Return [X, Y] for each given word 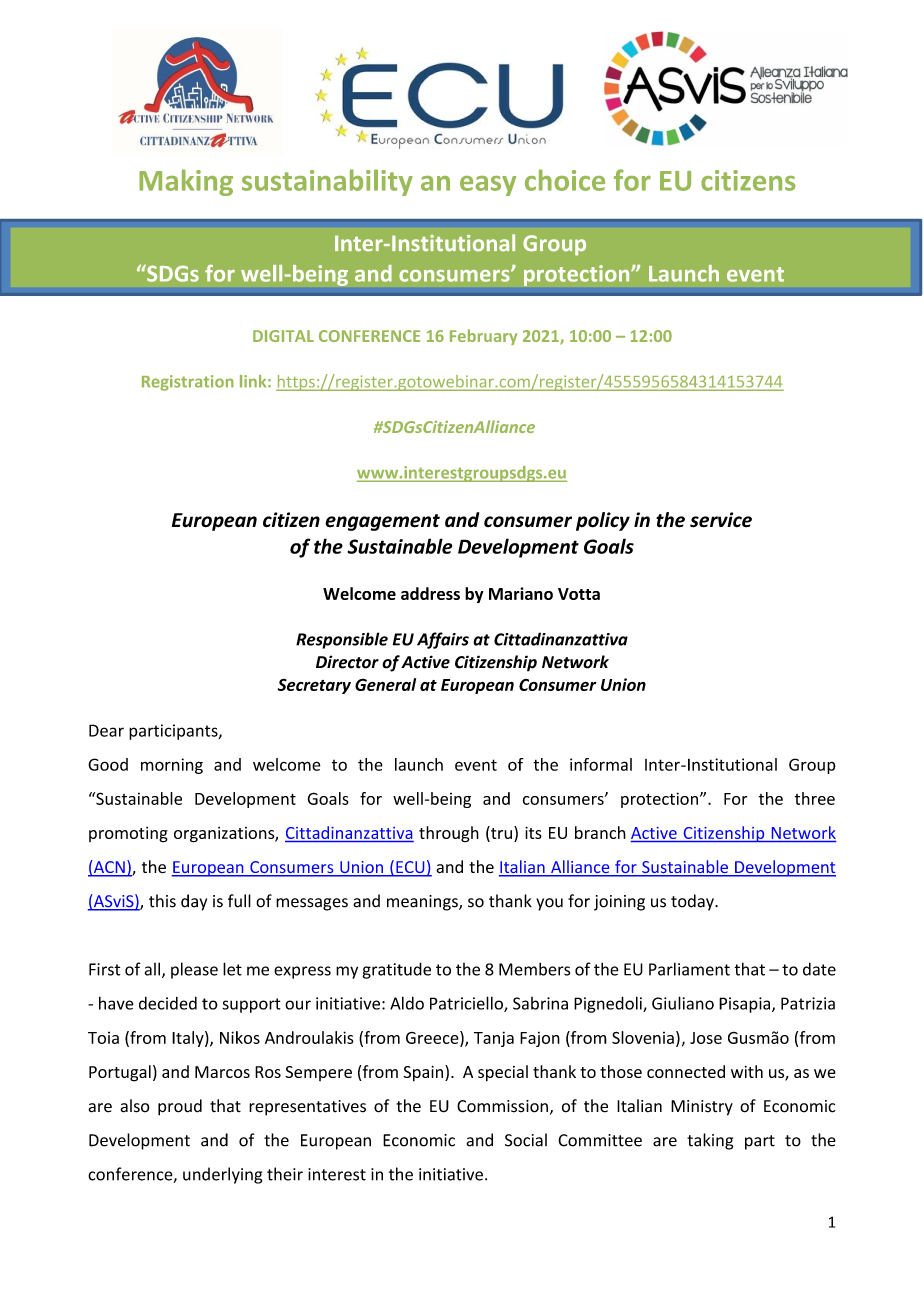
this [162, 901]
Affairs [443, 640]
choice [565, 180]
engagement [382, 522]
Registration [188, 383]
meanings [423, 903]
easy [488, 185]
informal [601, 764]
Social [526, 1140]
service [721, 520]
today [693, 902]
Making [186, 182]
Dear [106, 730]
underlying [222, 1175]
